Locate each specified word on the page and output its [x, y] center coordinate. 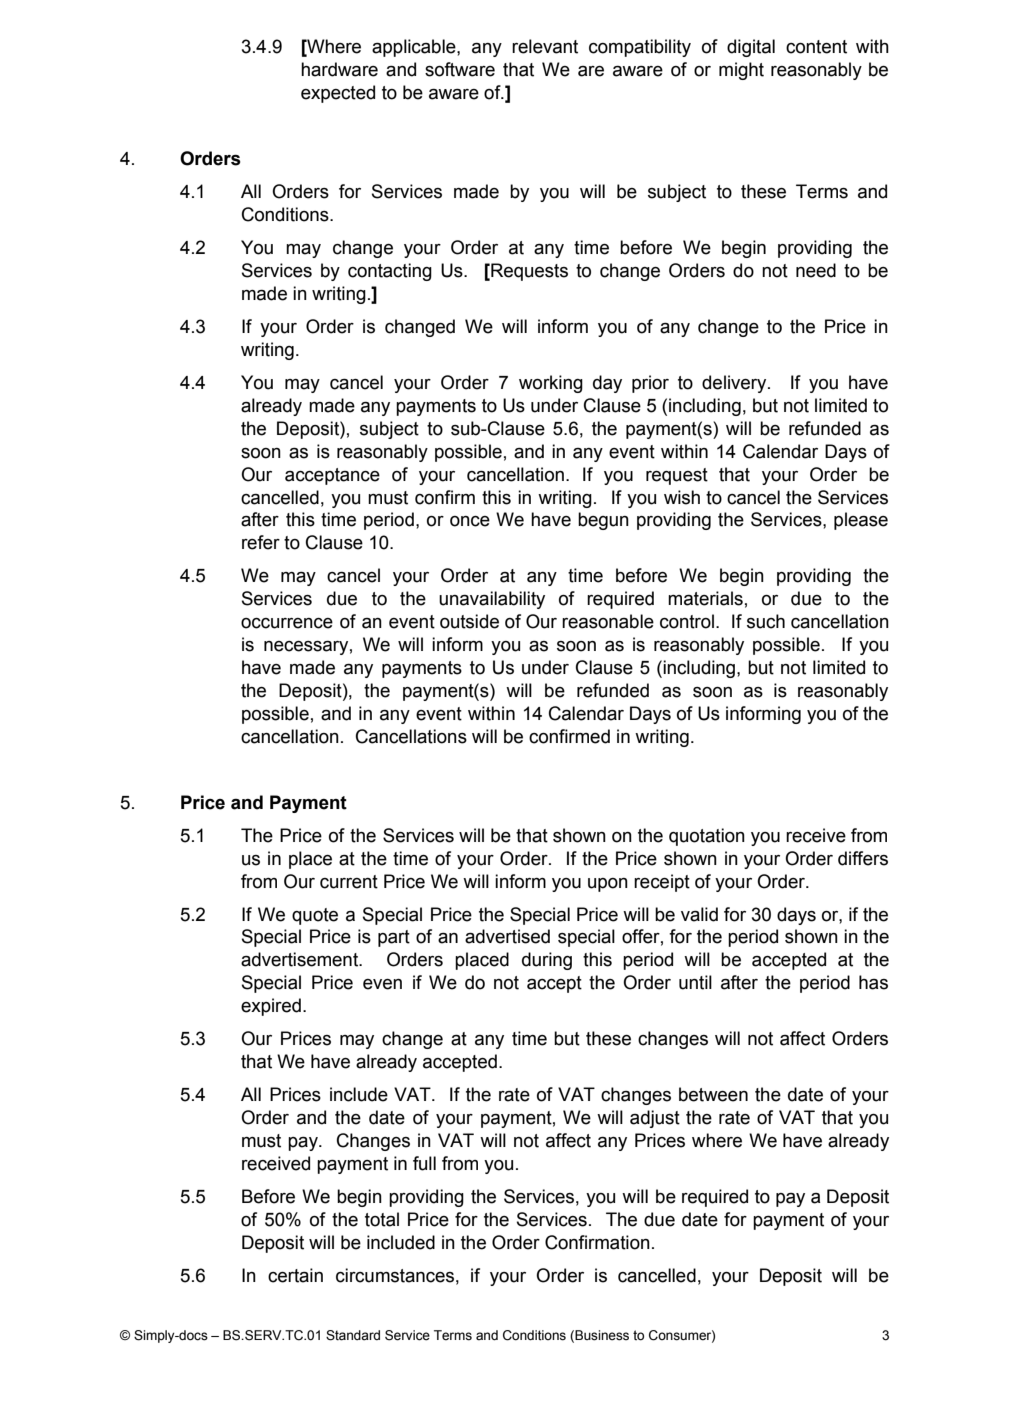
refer [261, 542]
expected [338, 94]
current [349, 882]
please [861, 521]
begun [603, 521]
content [816, 47]
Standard [353, 1335]
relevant [545, 46]
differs [863, 858]
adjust [655, 1119]
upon [608, 885]
